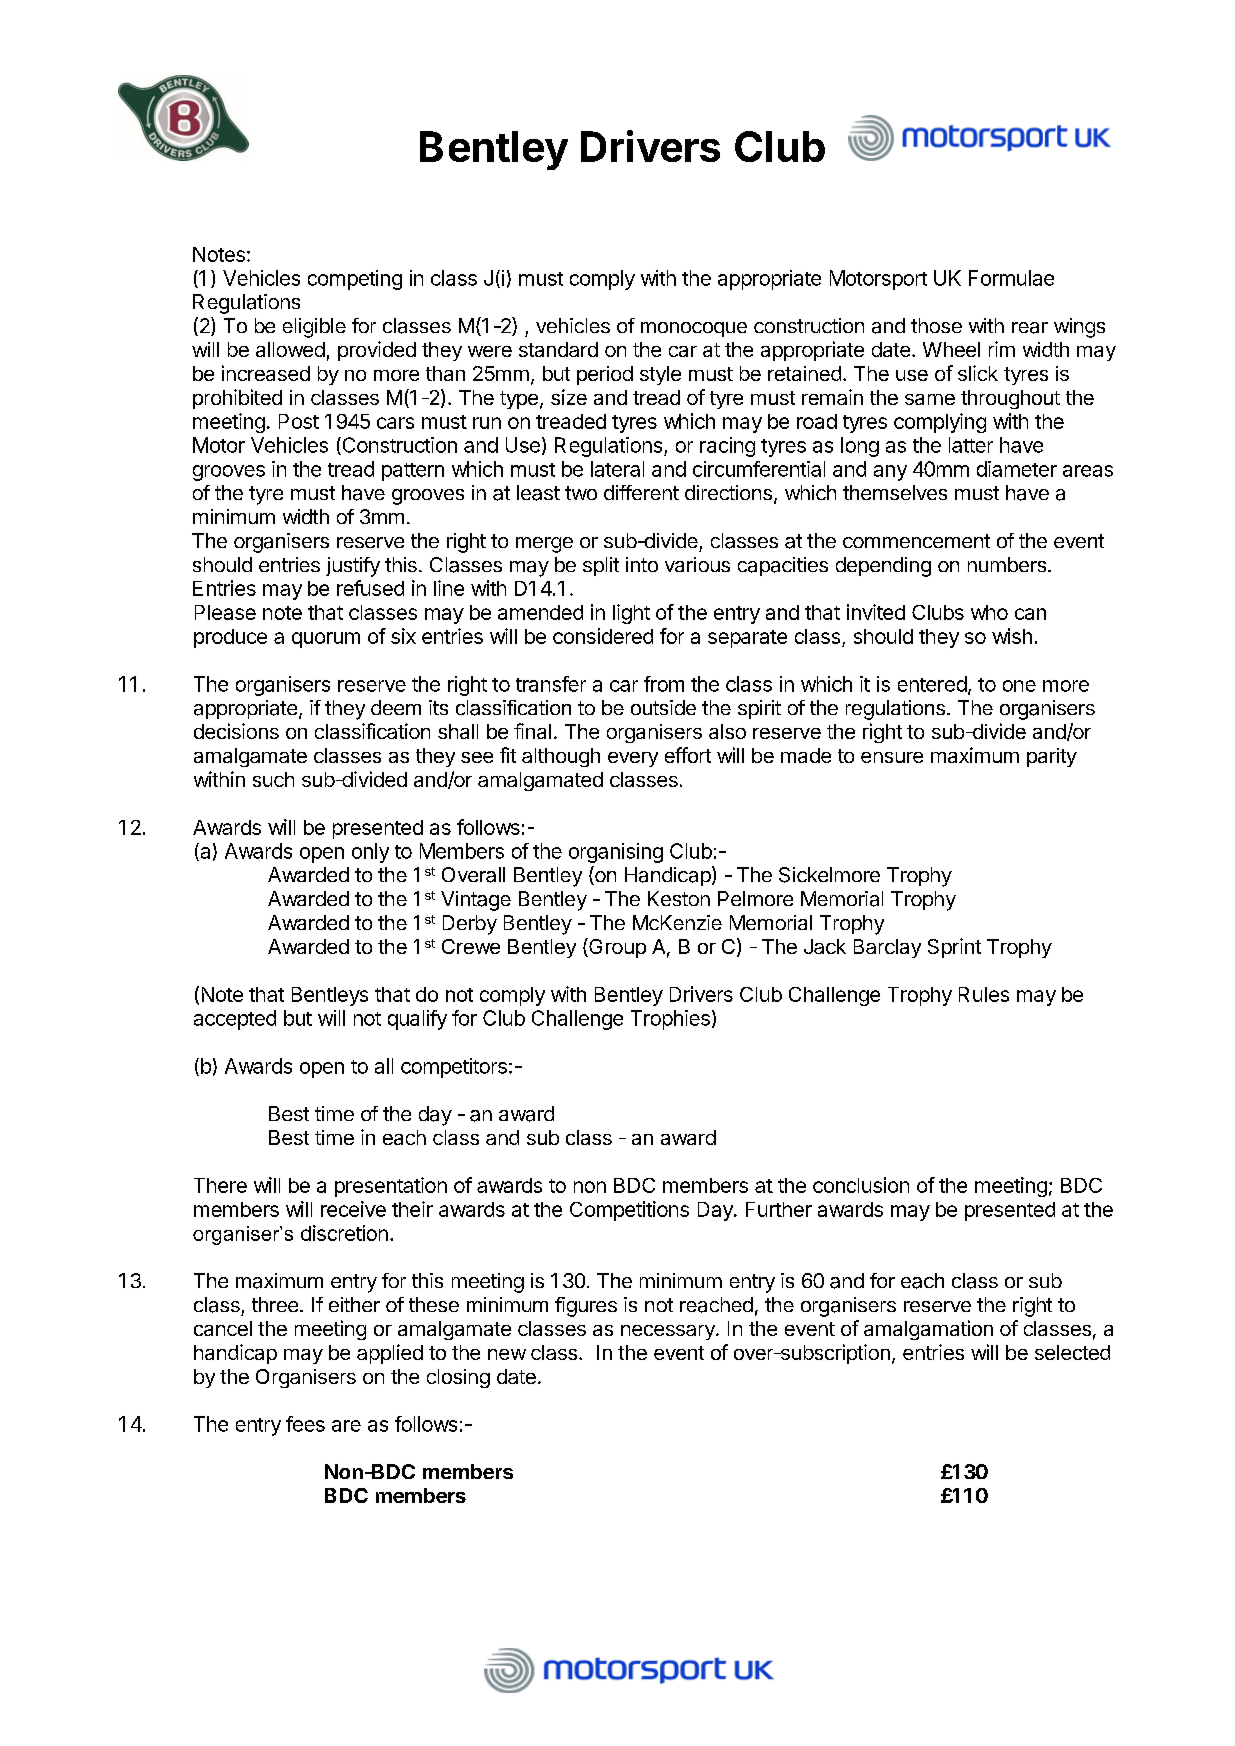  I want to click on necessary, so click(669, 1332).
